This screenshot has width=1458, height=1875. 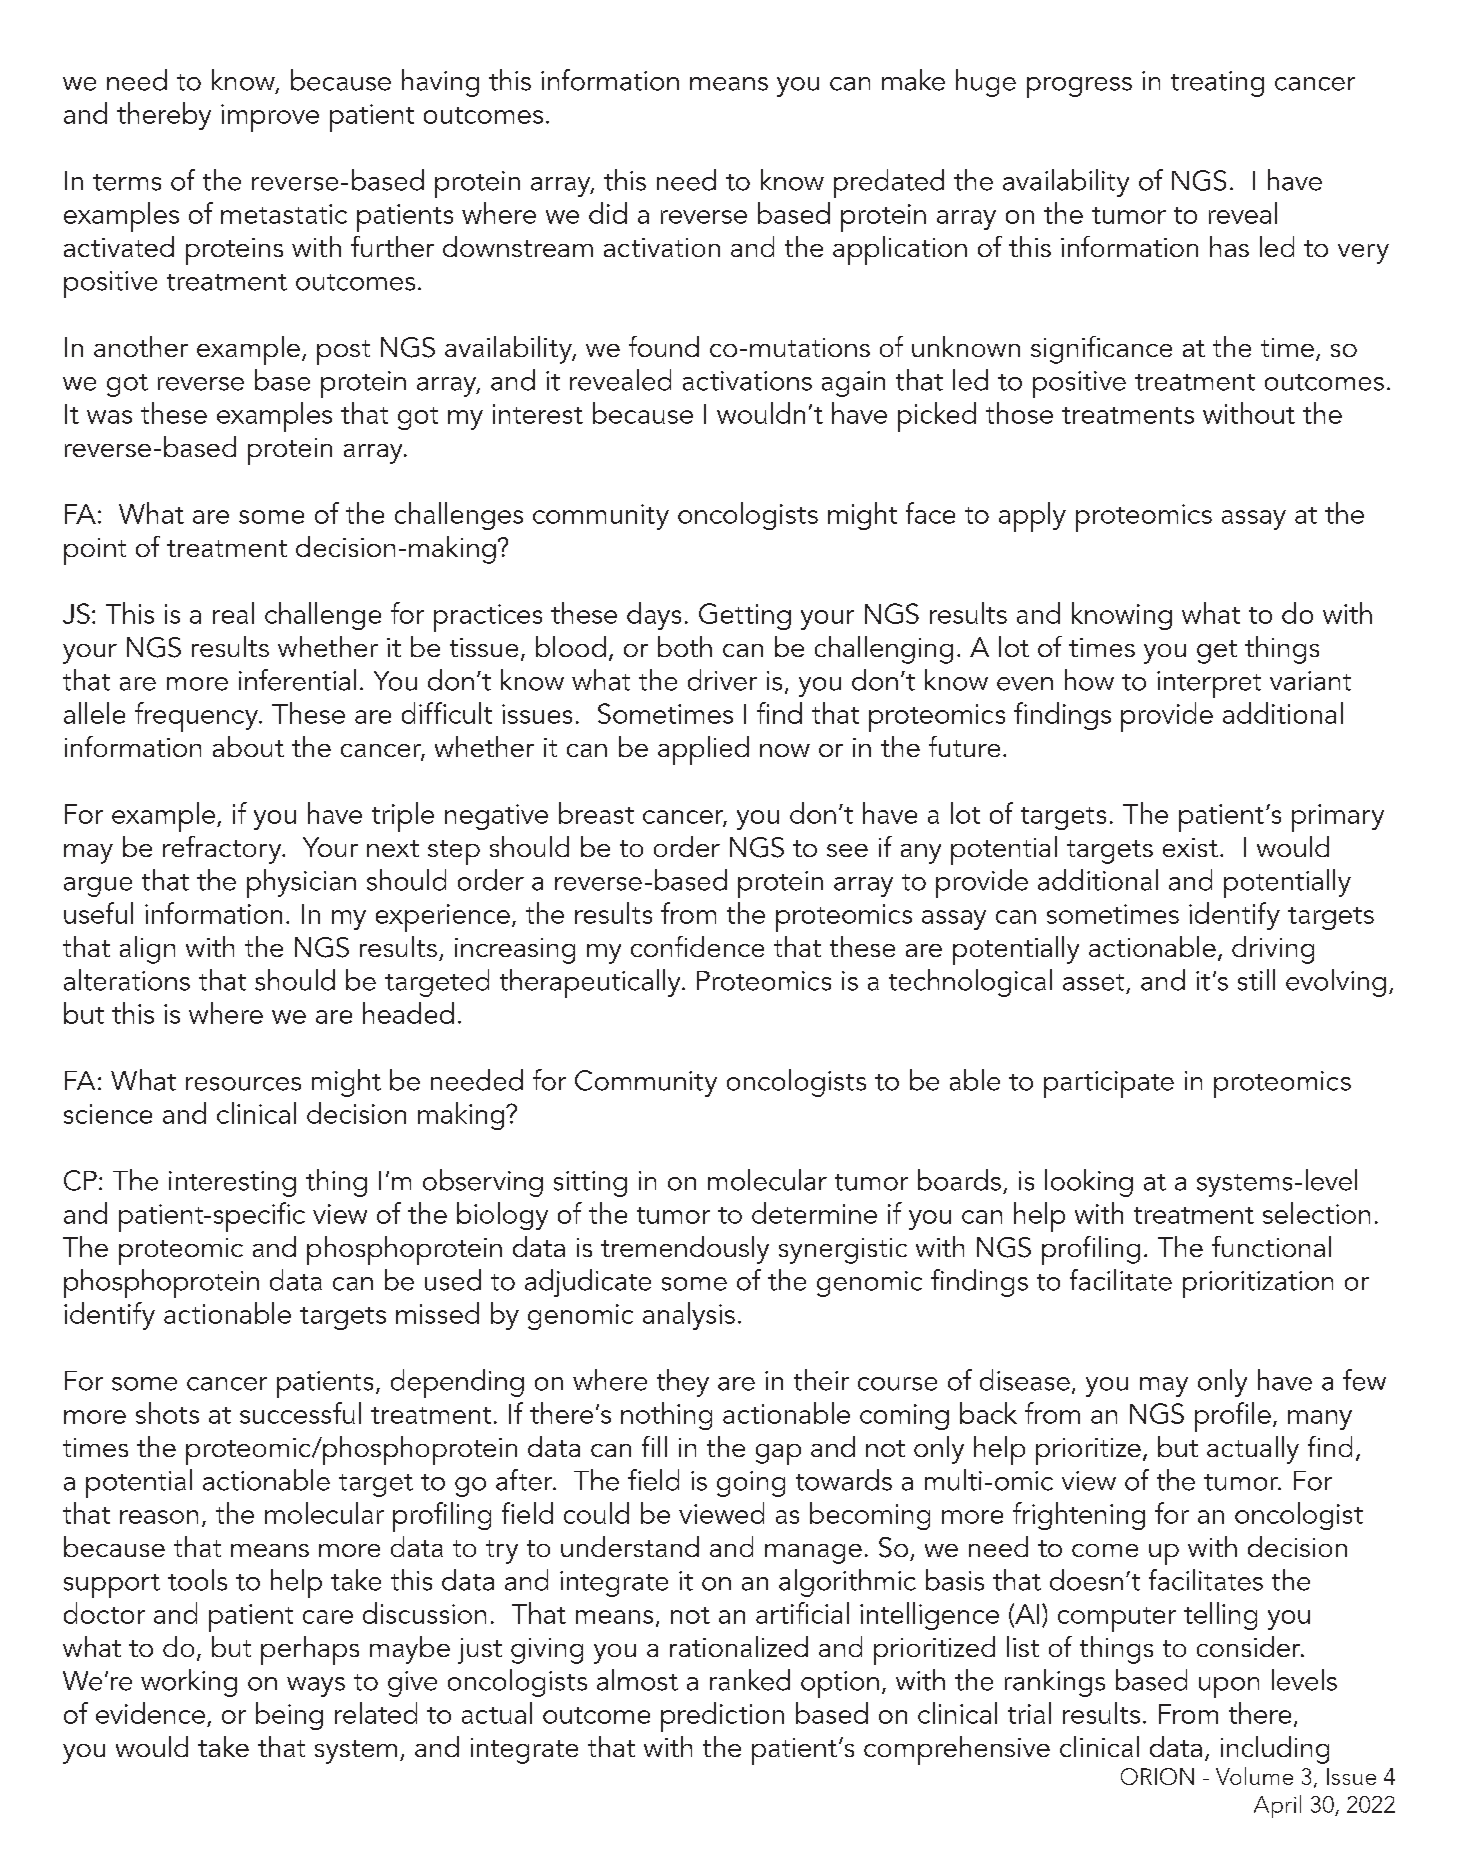 I want to click on improve, so click(x=270, y=118).
